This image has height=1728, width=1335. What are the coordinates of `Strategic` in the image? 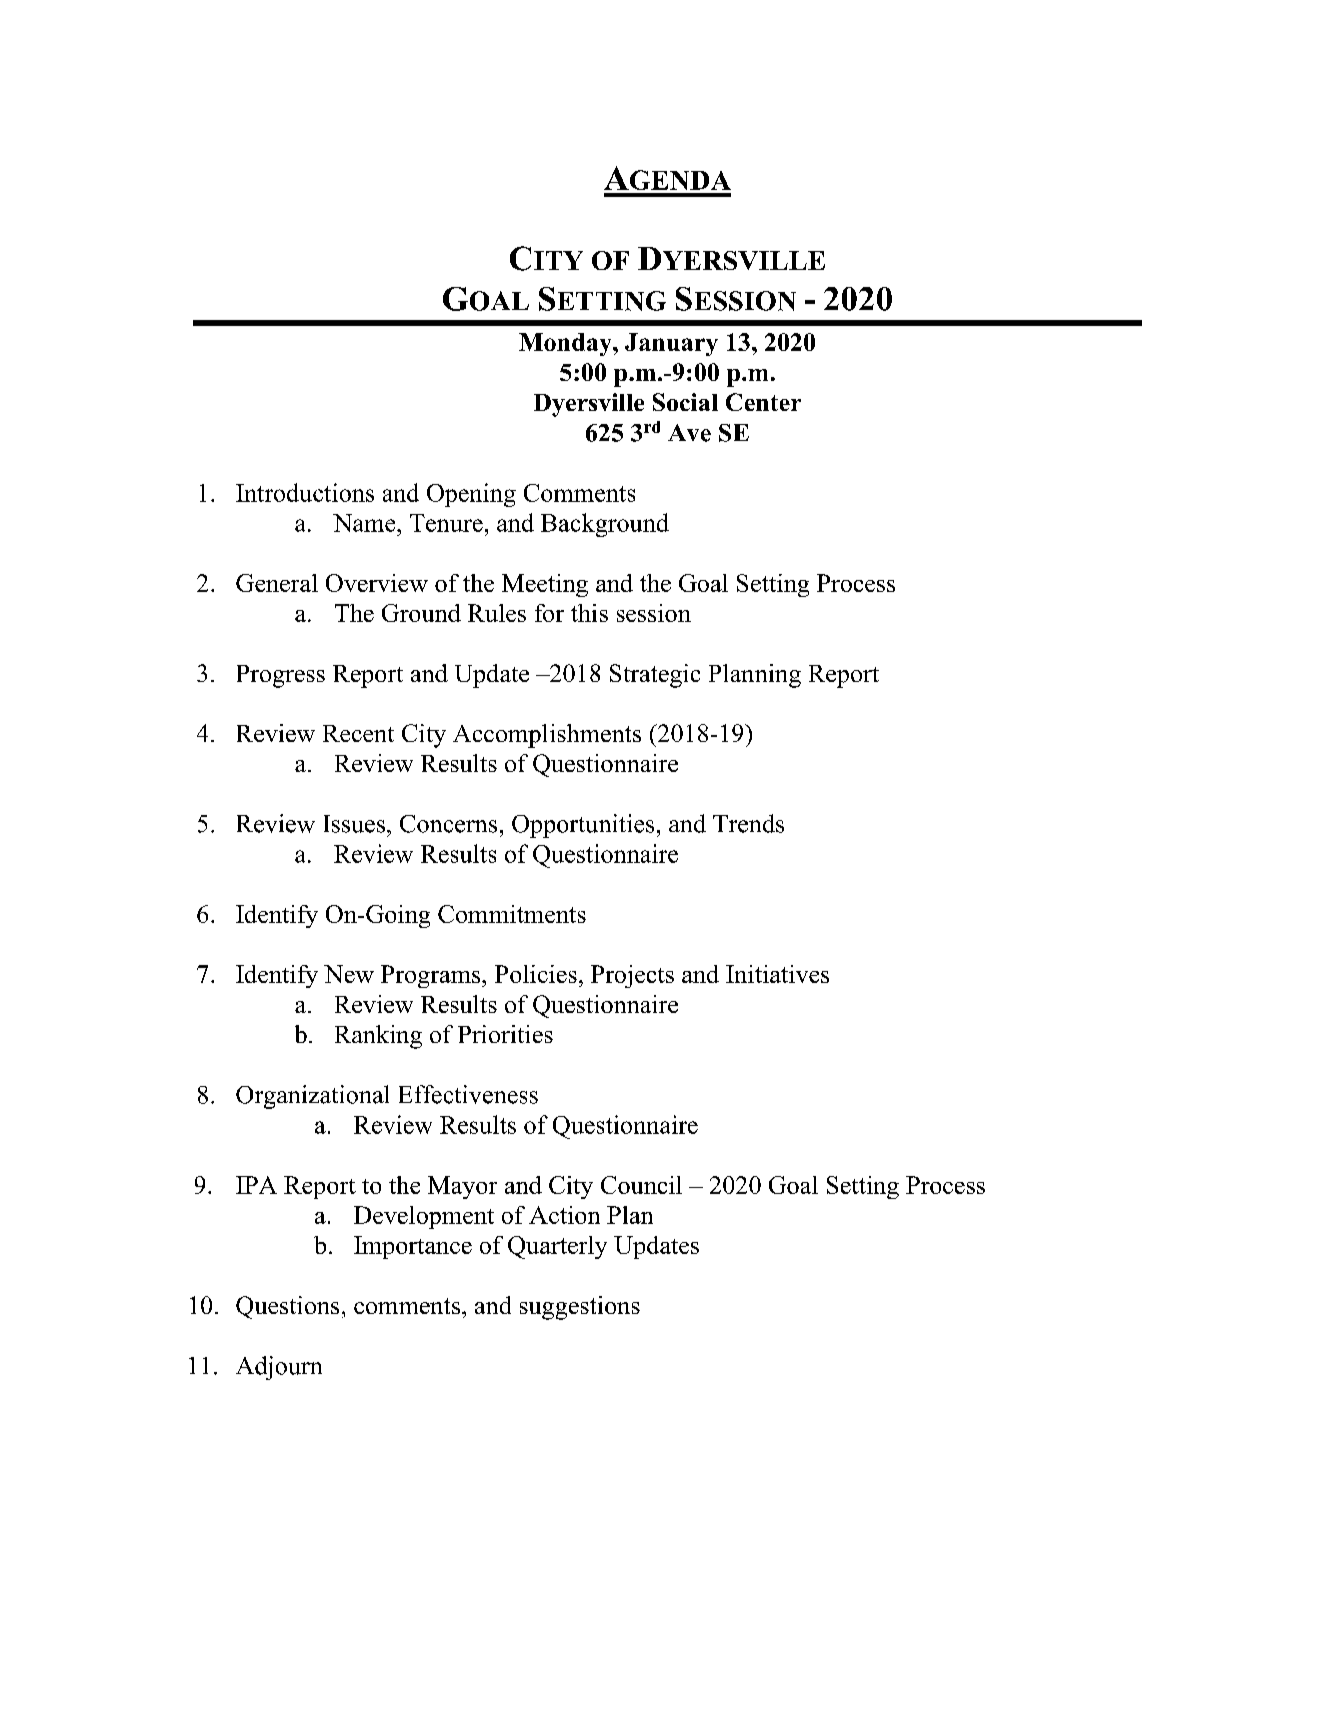 It's located at (655, 676).
